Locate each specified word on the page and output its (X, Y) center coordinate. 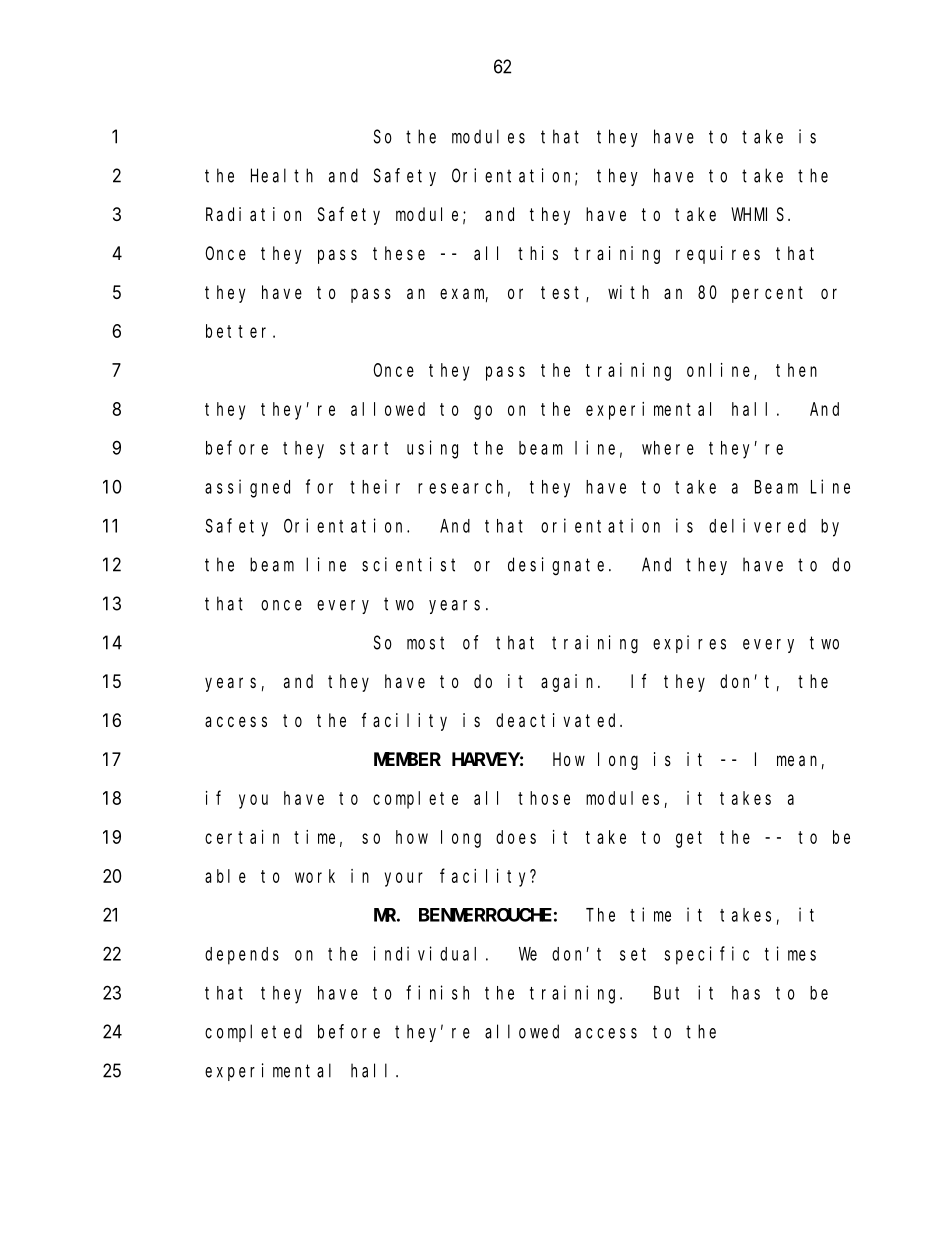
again (570, 683)
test (564, 294)
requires (718, 255)
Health (282, 175)
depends (242, 956)
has (746, 993)
